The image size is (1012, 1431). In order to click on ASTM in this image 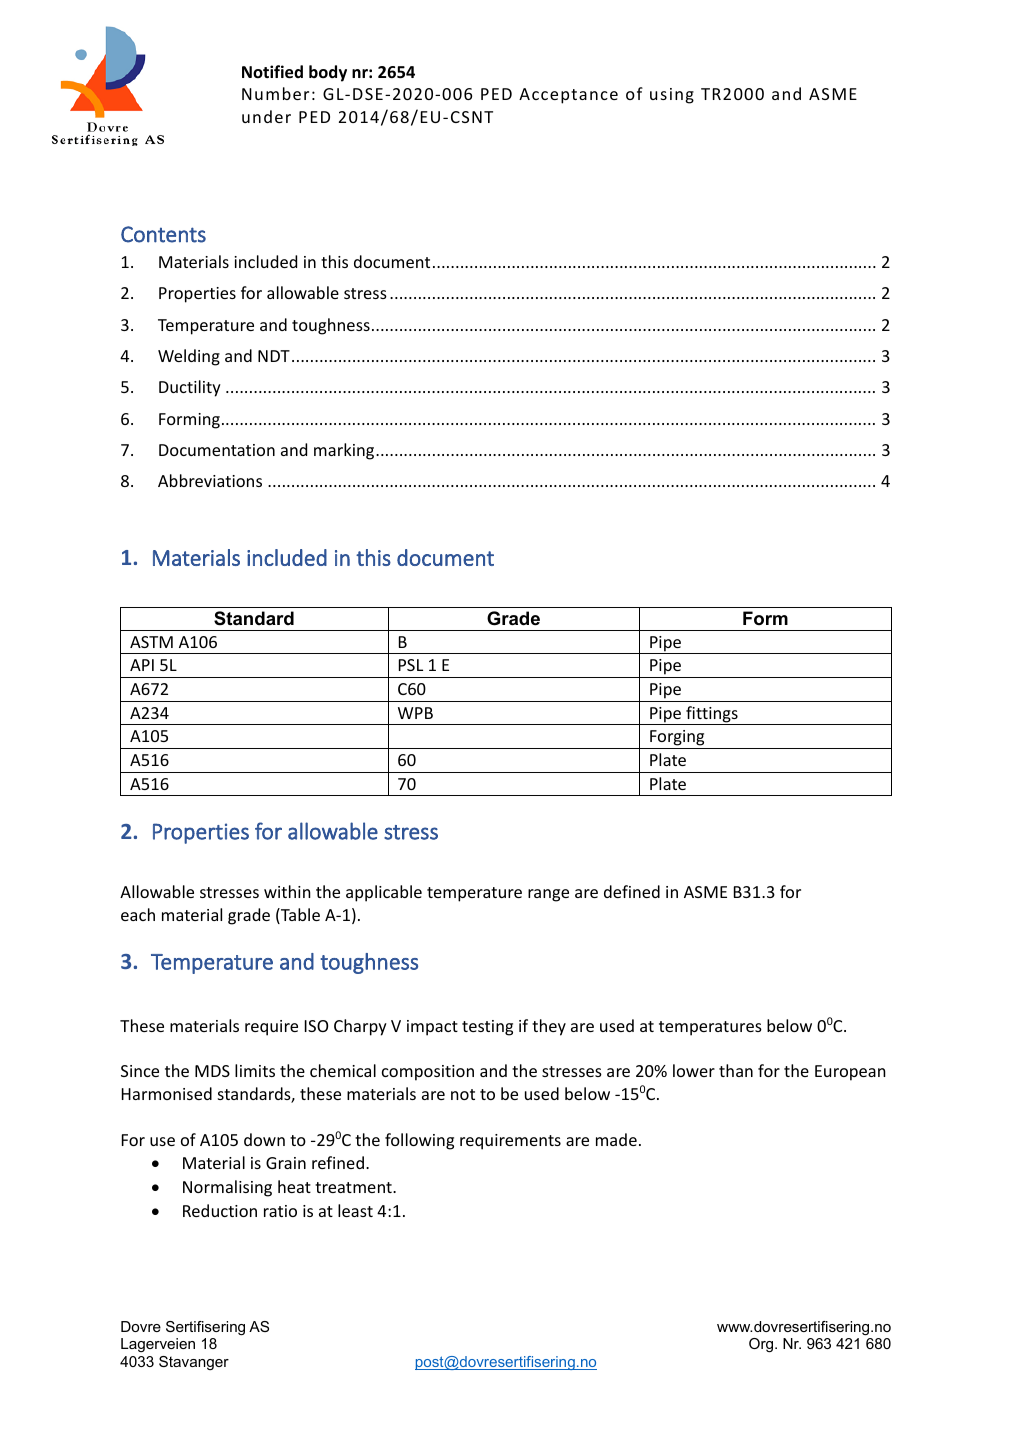, I will do `click(151, 642)`.
